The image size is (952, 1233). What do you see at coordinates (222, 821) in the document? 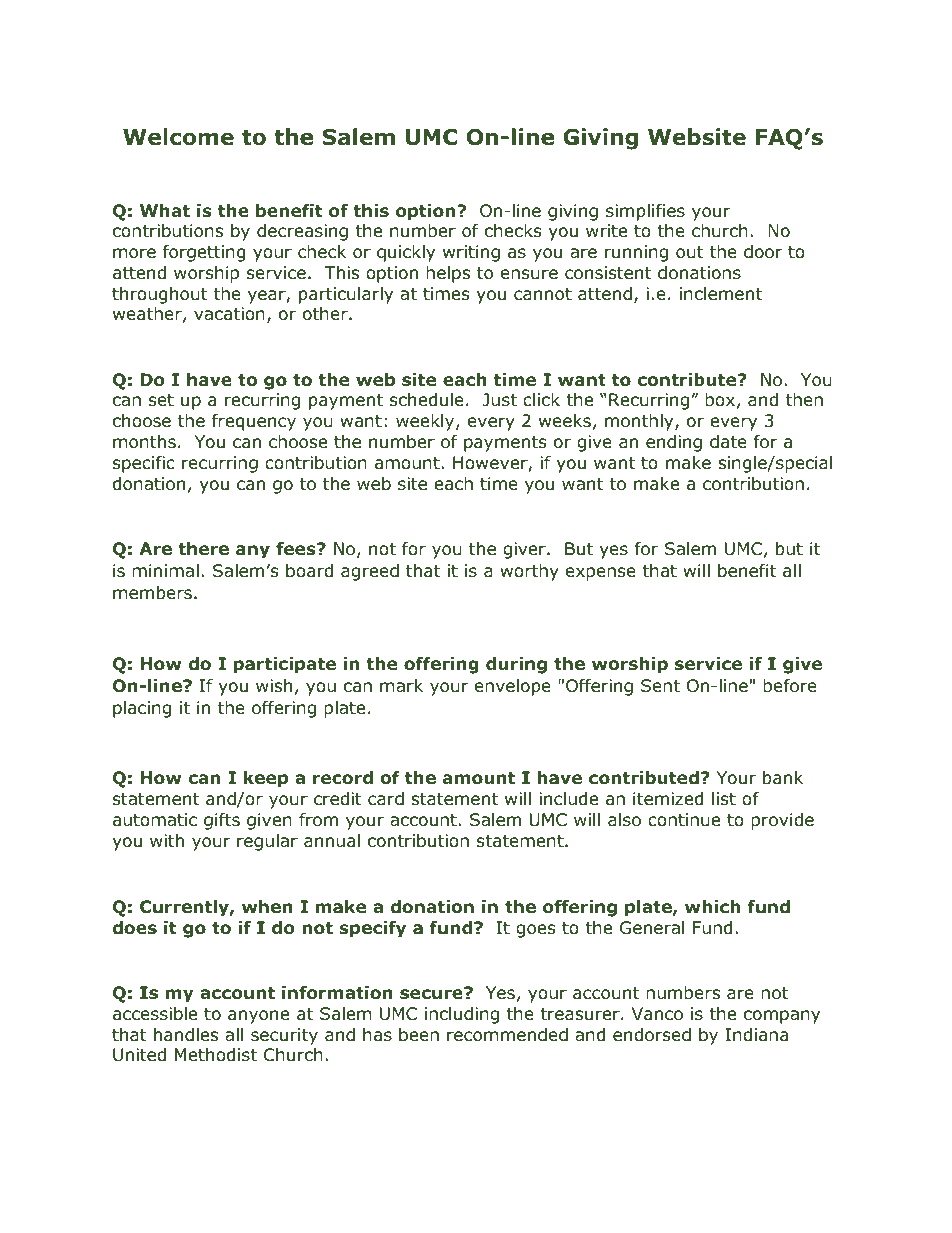
I see `gifts` at bounding box center [222, 821].
